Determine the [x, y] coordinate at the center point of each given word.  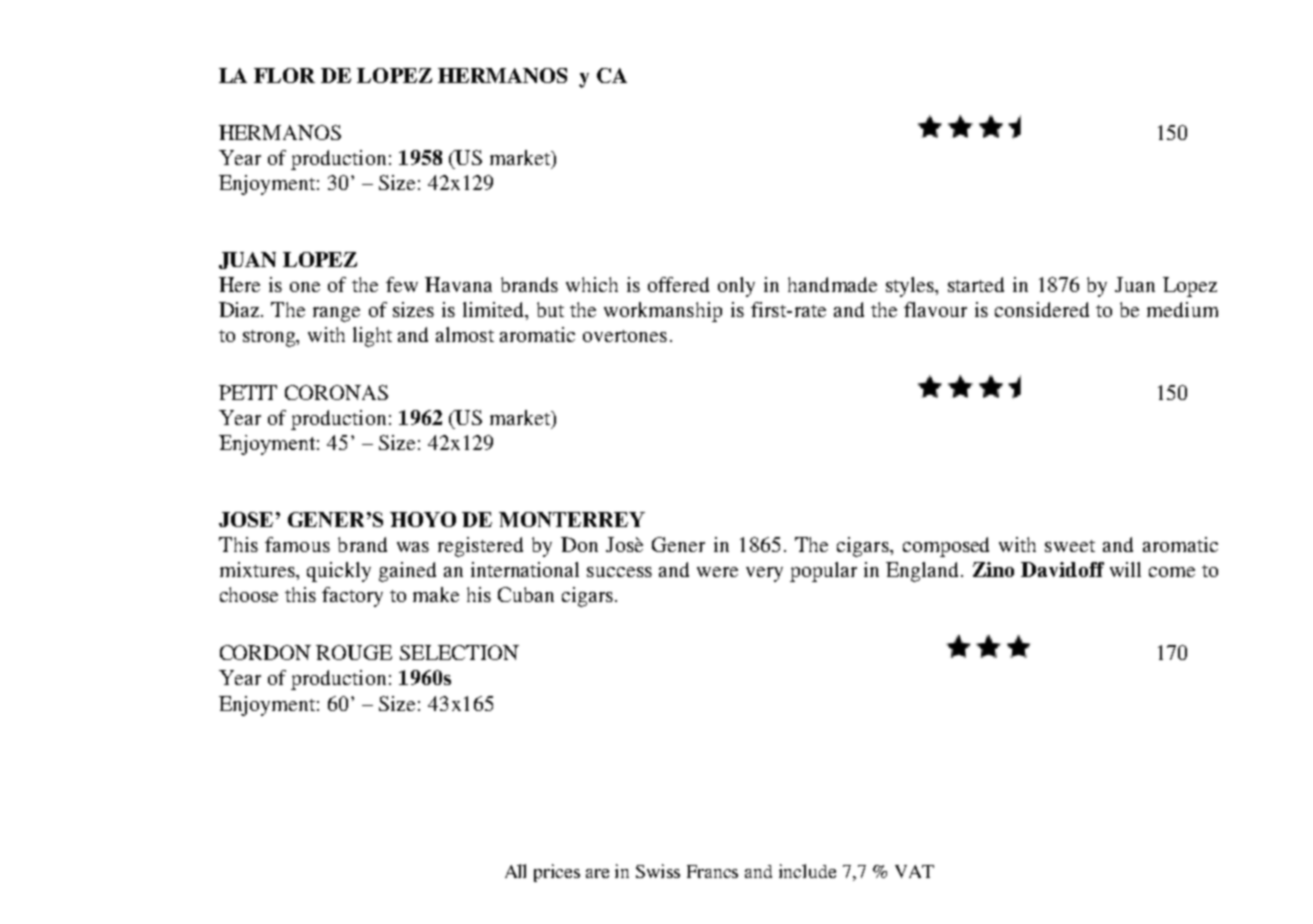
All [515, 871]
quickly [339, 572]
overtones [625, 336]
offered [678, 284]
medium [1182, 309]
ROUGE [354, 652]
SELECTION [459, 652]
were [717, 572]
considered [1042, 309]
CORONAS [336, 392]
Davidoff [1062, 569]
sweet [1070, 546]
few [402, 284]
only [736, 287]
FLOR [284, 75]
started [976, 284]
